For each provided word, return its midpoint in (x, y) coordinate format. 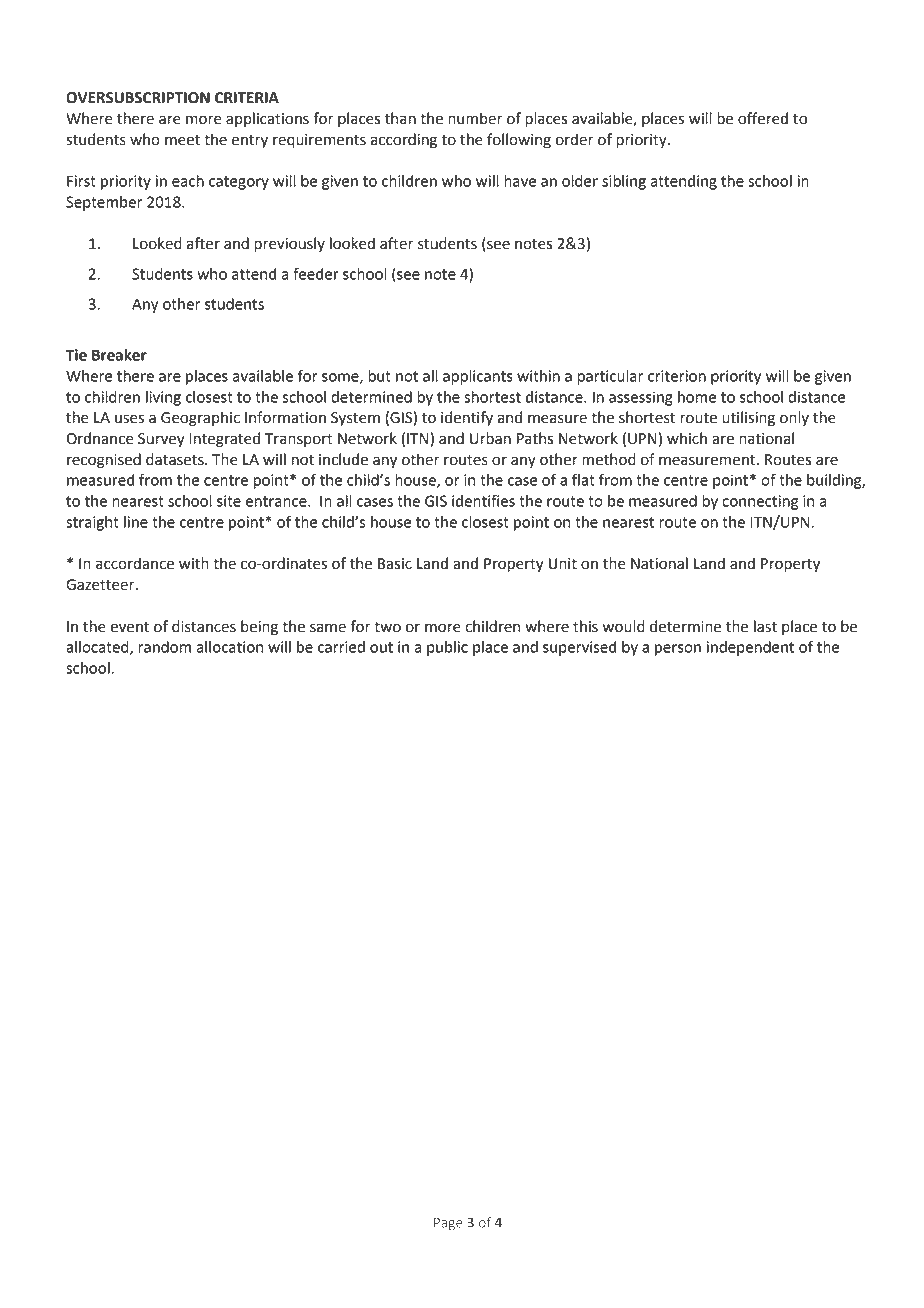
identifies (483, 500)
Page (448, 1224)
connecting (760, 502)
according (404, 141)
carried (341, 647)
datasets (176, 459)
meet (182, 140)
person (678, 650)
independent (750, 648)
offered (763, 118)
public (447, 648)
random (164, 647)
